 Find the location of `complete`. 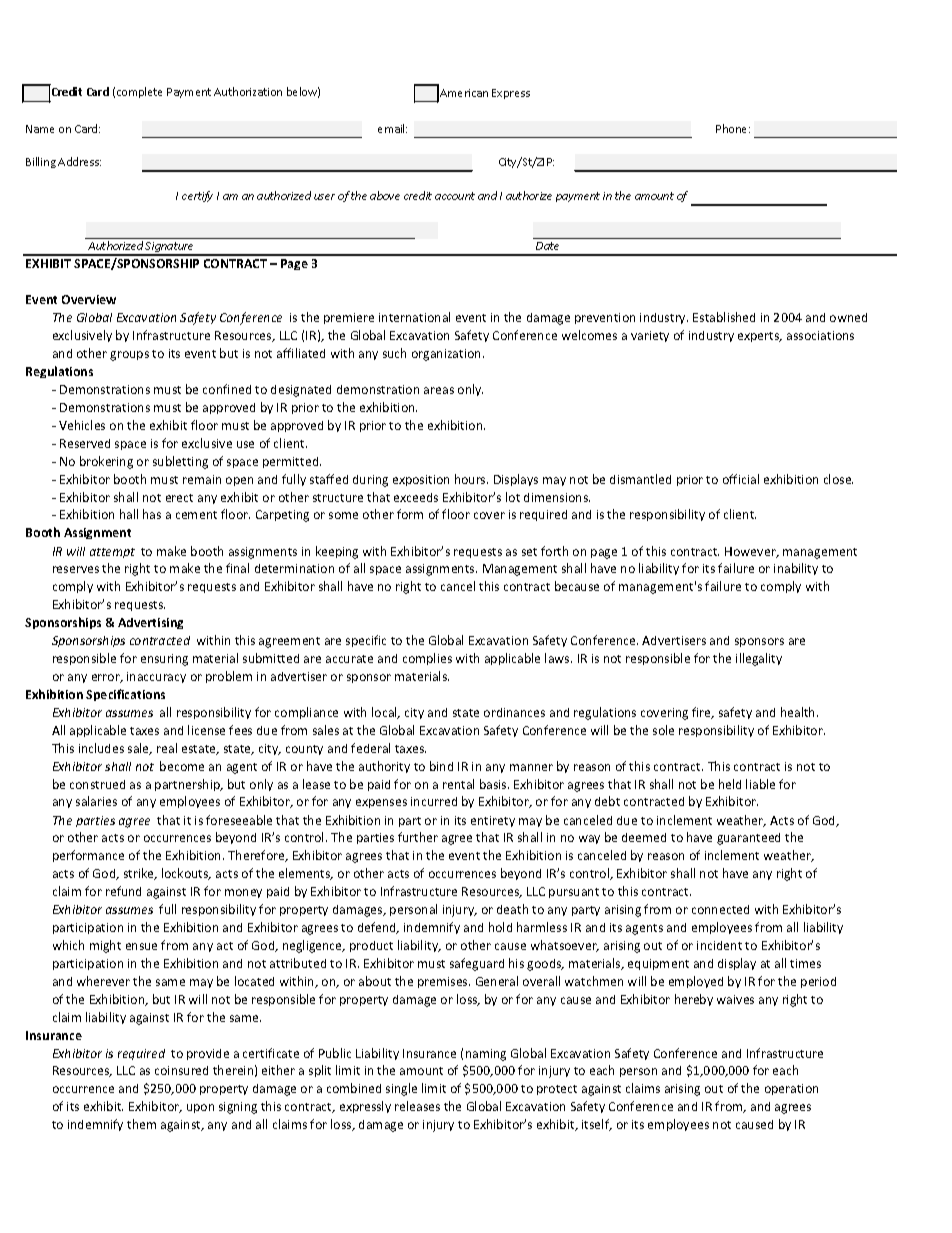

complete is located at coordinates (139, 92).
